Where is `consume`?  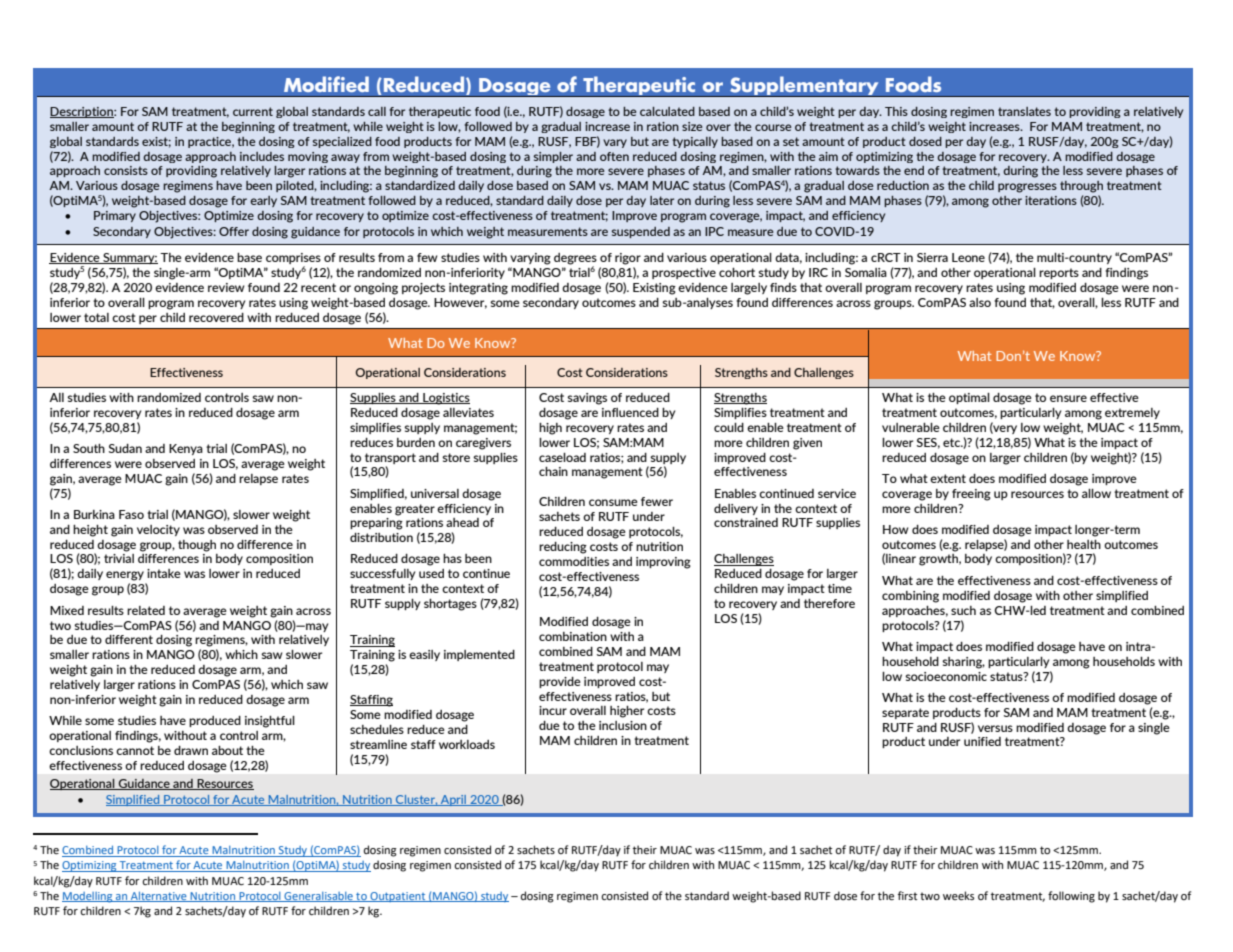
consume is located at coordinates (613, 502).
